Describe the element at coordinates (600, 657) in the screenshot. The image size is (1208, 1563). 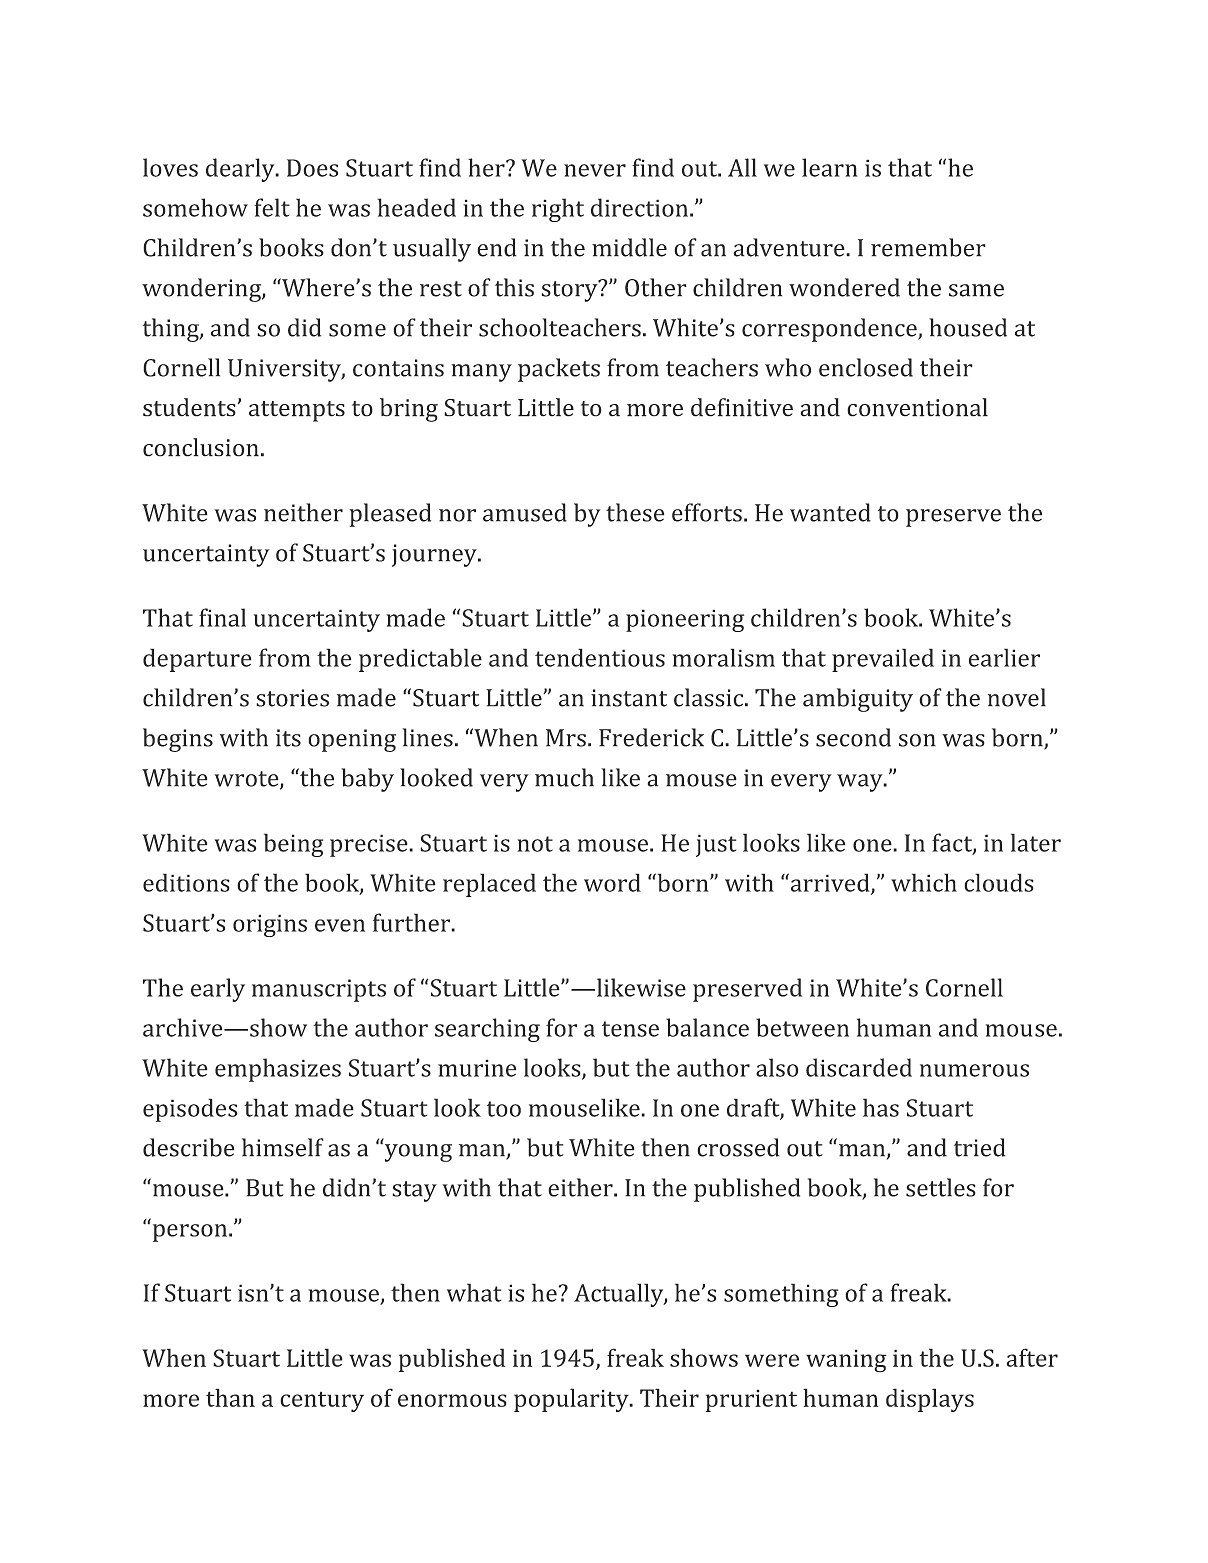
I see `tendentious` at that location.
